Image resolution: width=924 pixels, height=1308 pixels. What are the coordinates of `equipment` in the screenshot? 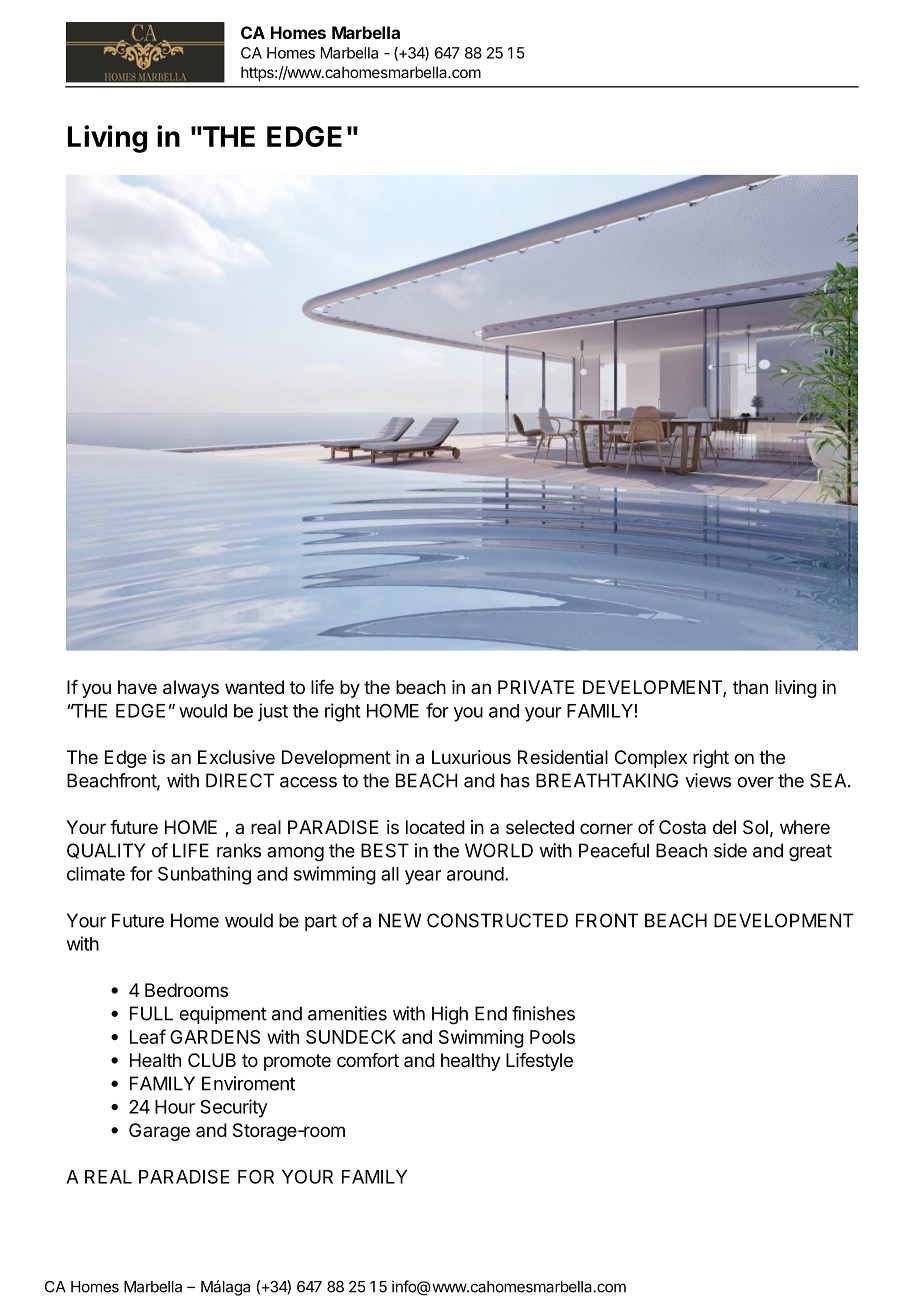 It's located at (223, 1015).
